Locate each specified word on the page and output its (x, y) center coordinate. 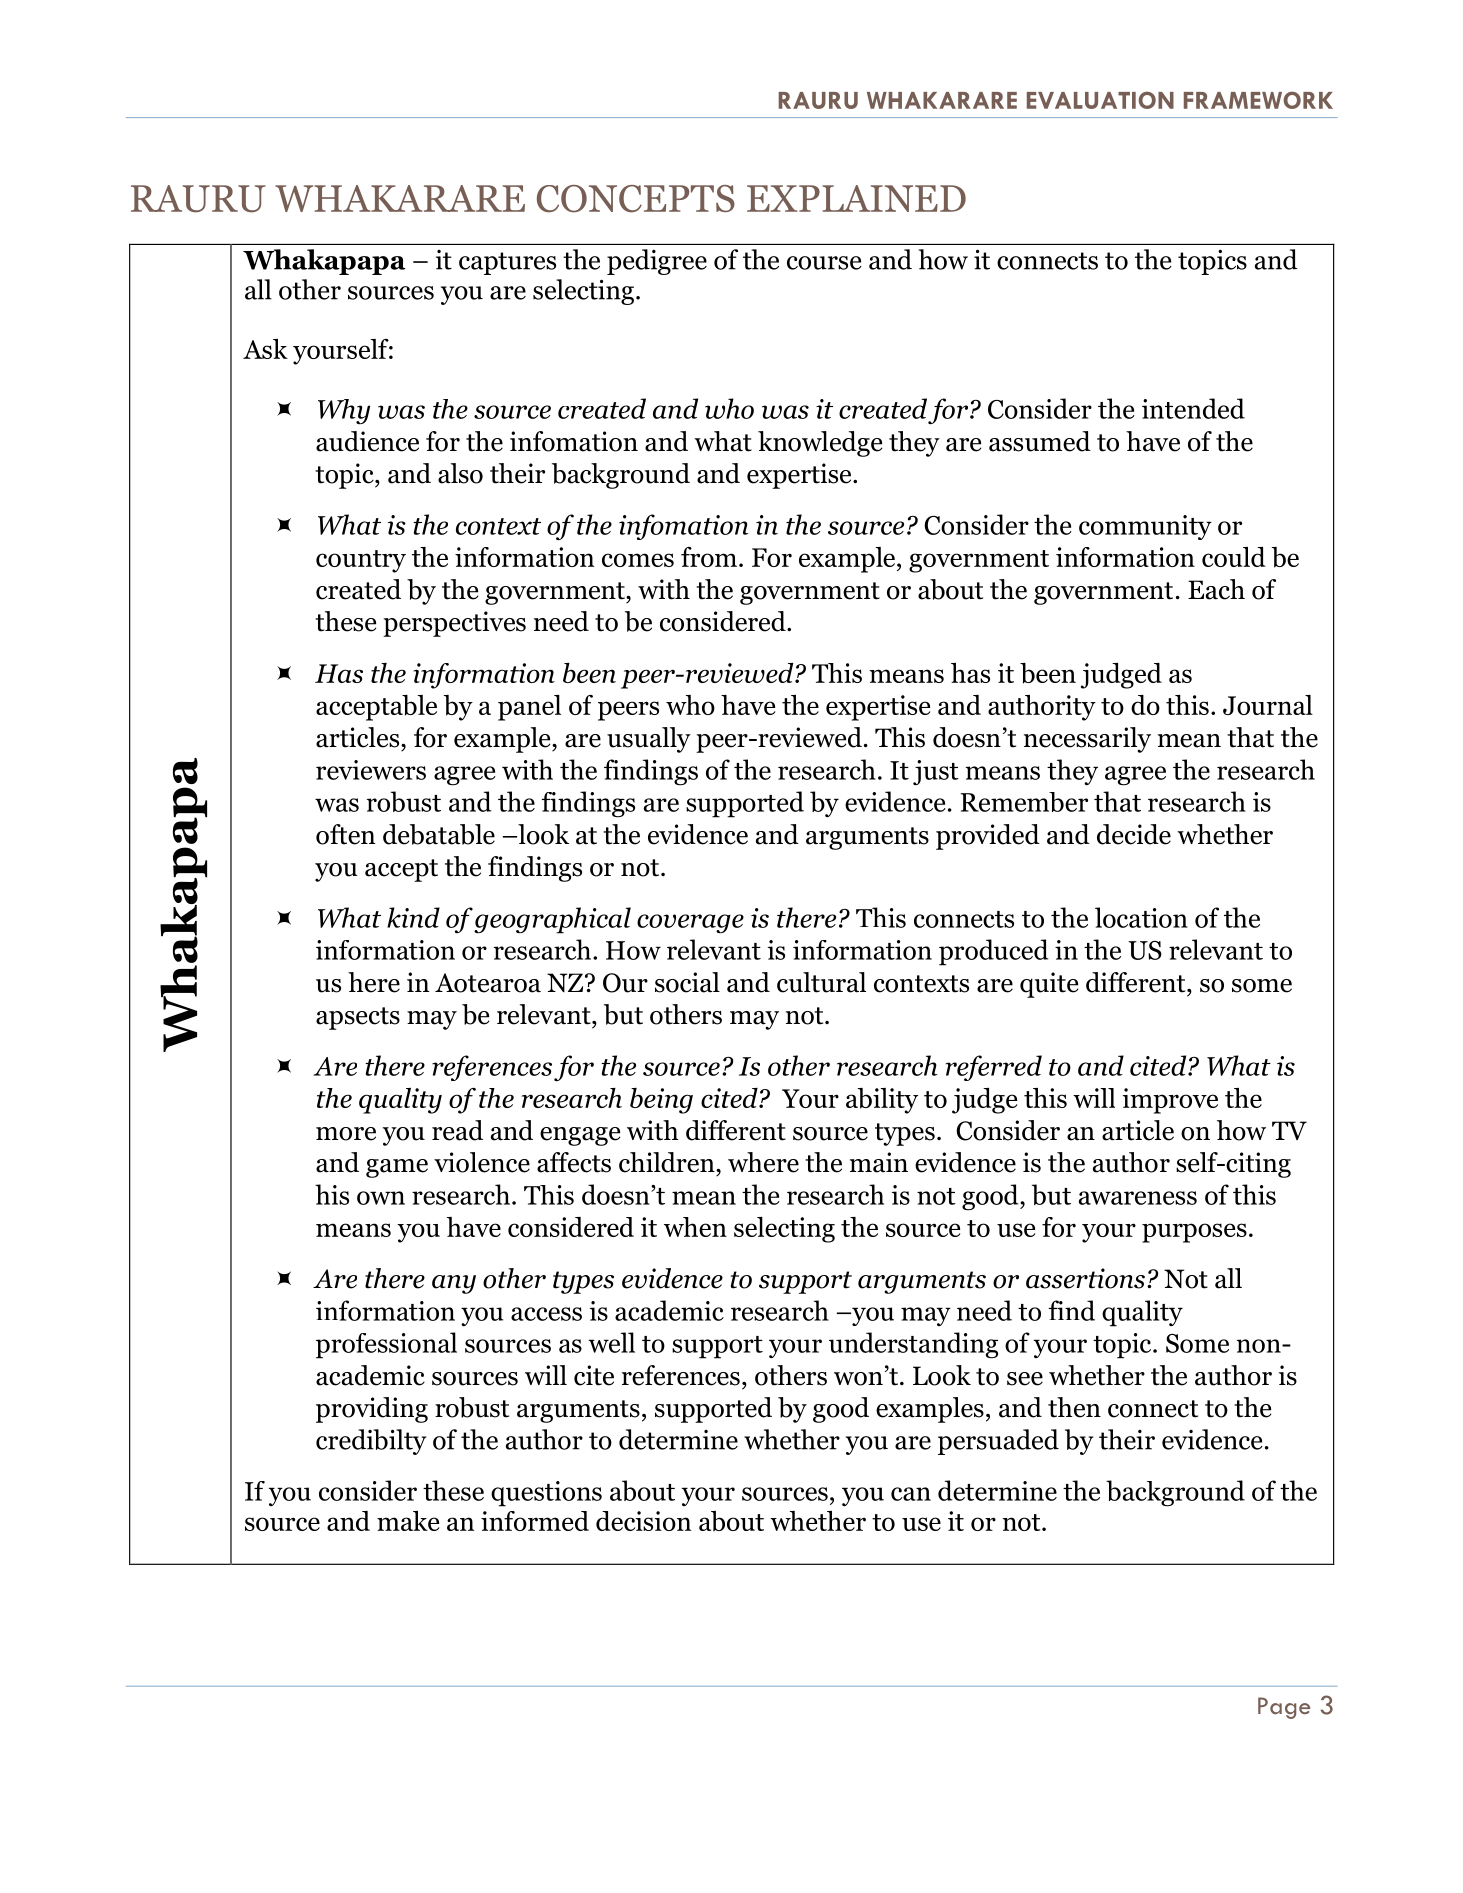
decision (643, 1521)
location (1141, 917)
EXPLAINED (856, 198)
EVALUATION (1100, 100)
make (408, 1521)
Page (1284, 1708)
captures (507, 263)
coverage (690, 924)
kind (413, 917)
